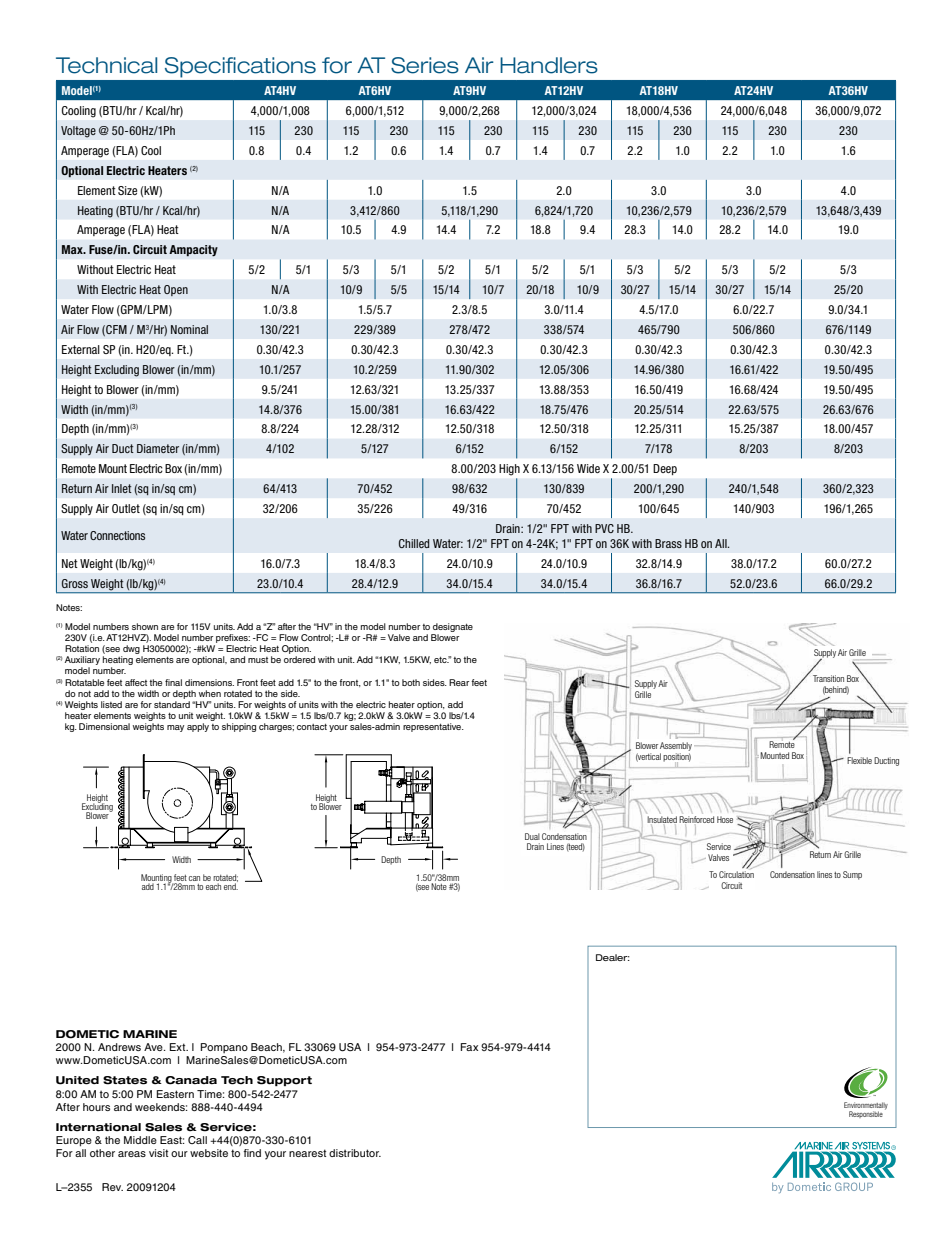 The height and width of the screenshot is (1233, 952). What do you see at coordinates (549, 65) in the screenshot?
I see `Handlers` at bounding box center [549, 65].
